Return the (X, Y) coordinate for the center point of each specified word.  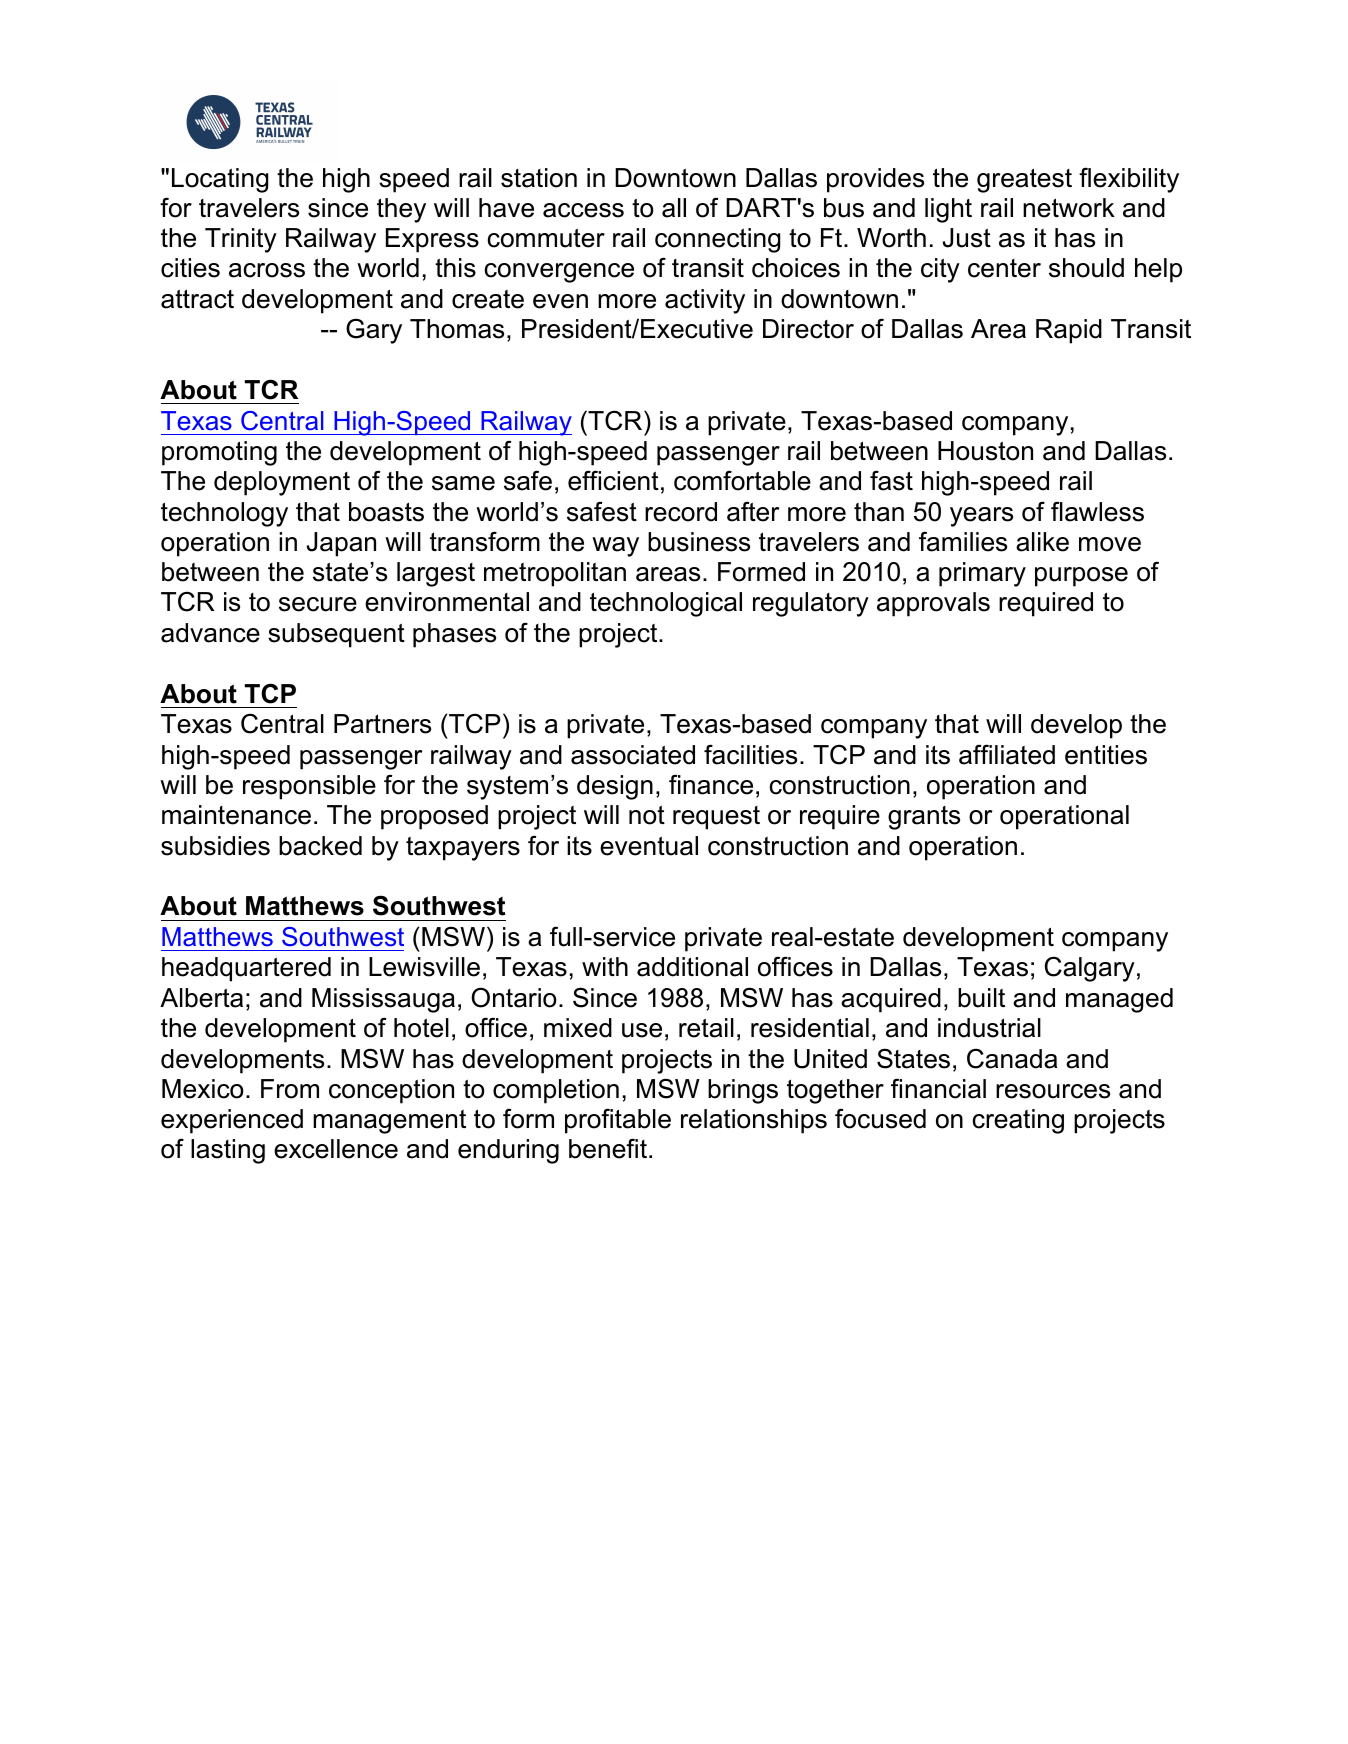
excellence (336, 1149)
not (647, 815)
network (1069, 208)
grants (924, 818)
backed (320, 846)
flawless (1097, 512)
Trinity (241, 240)
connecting (717, 240)
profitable (618, 1121)
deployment (282, 483)
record (681, 512)
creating (1018, 1121)
